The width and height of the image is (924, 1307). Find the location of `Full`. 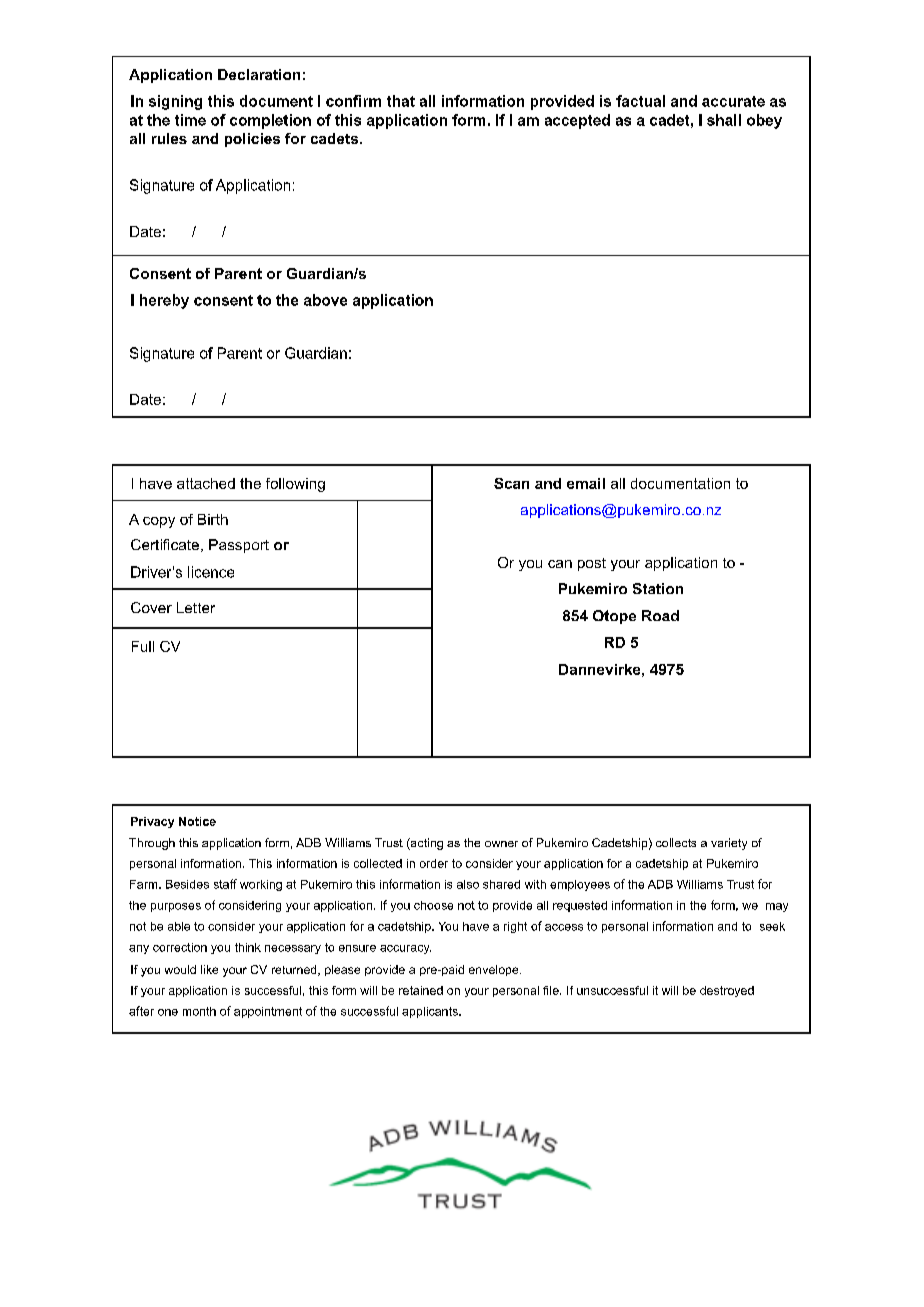

Full is located at coordinates (143, 646).
